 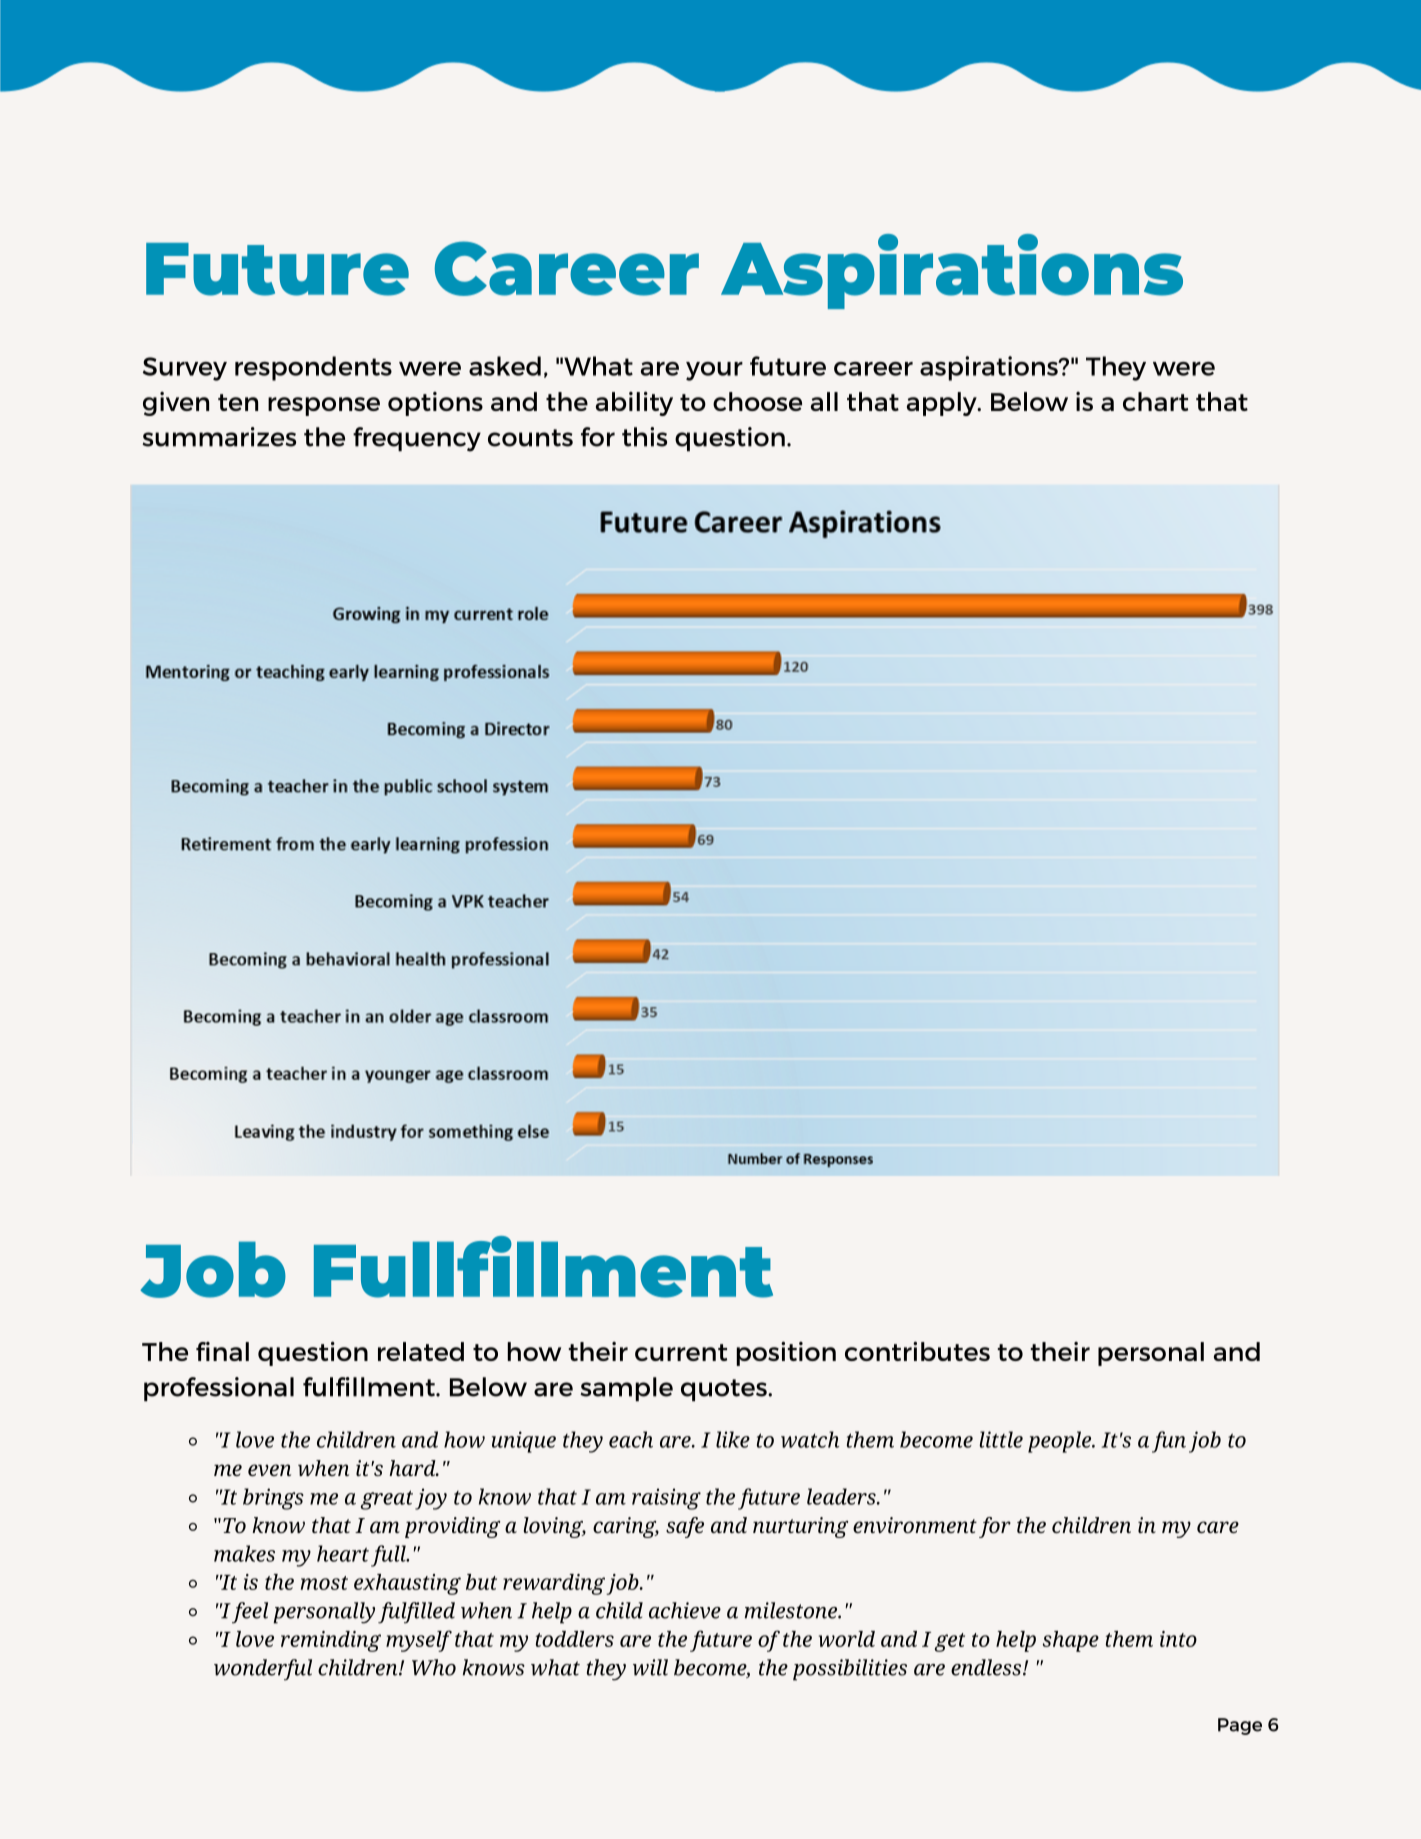 I want to click on choose, so click(x=757, y=401).
